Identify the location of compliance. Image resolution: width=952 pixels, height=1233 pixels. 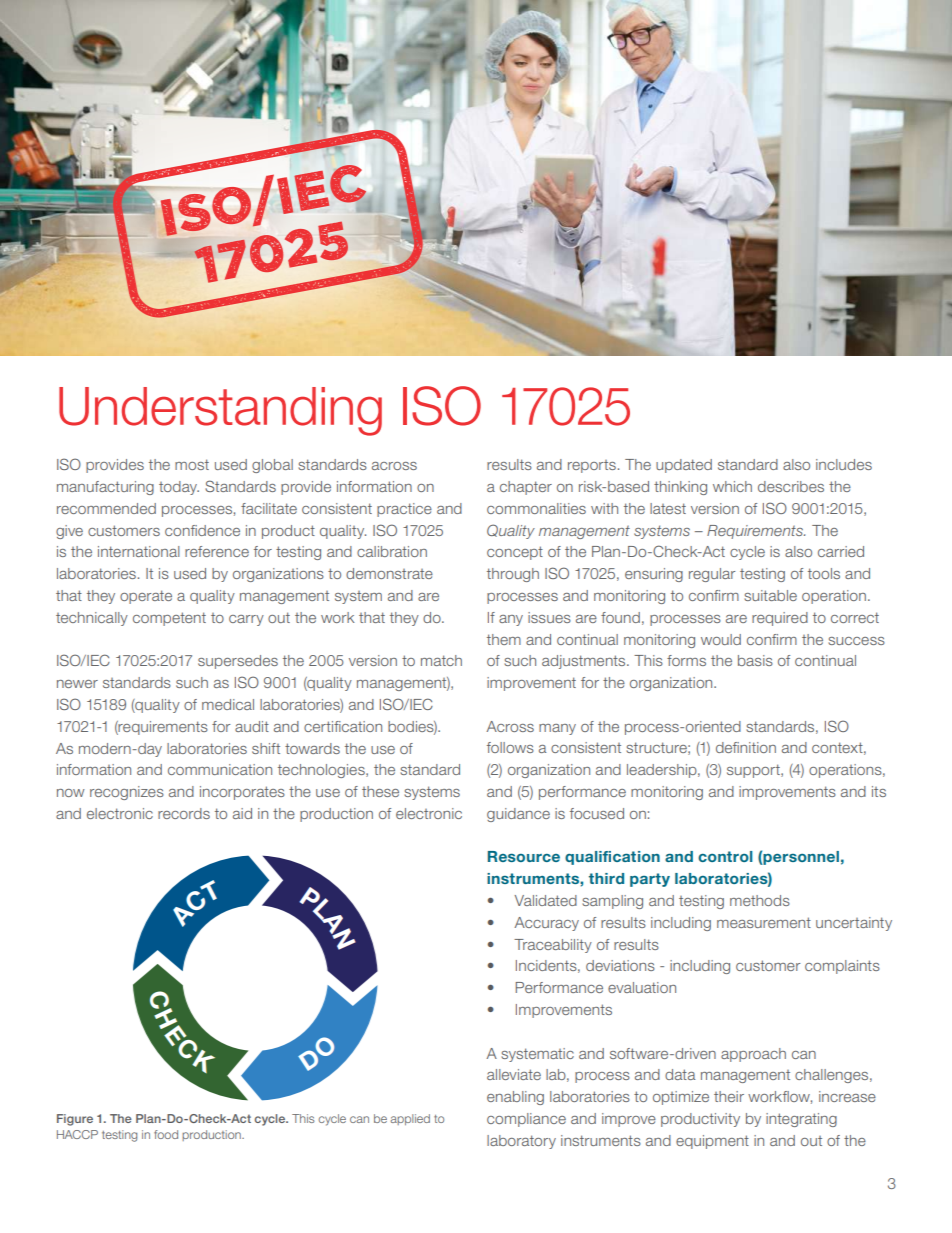
(526, 1120).
